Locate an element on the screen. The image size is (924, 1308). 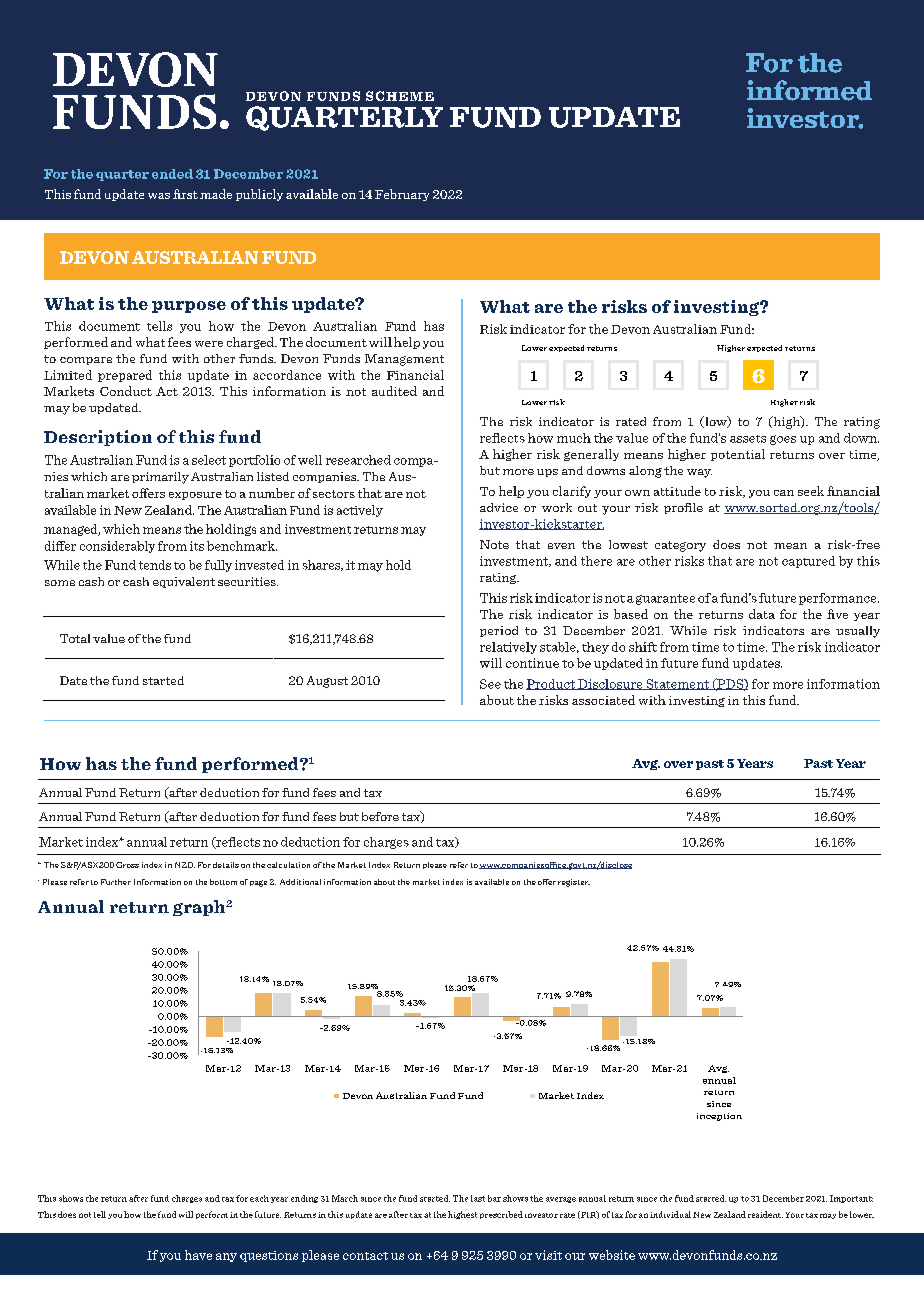
inception is located at coordinates (719, 1117).
